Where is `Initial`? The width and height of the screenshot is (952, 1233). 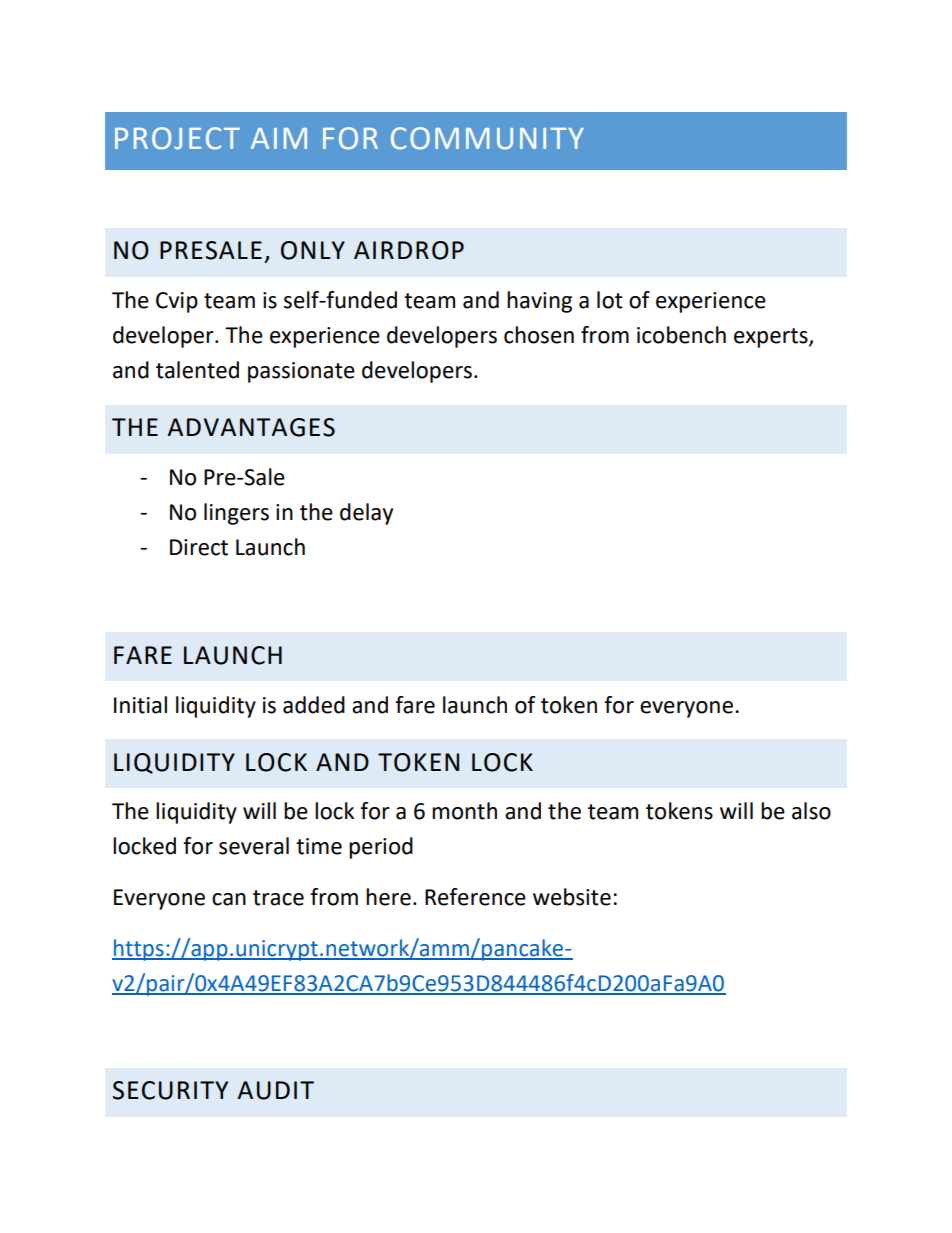
Initial is located at coordinates (140, 705).
